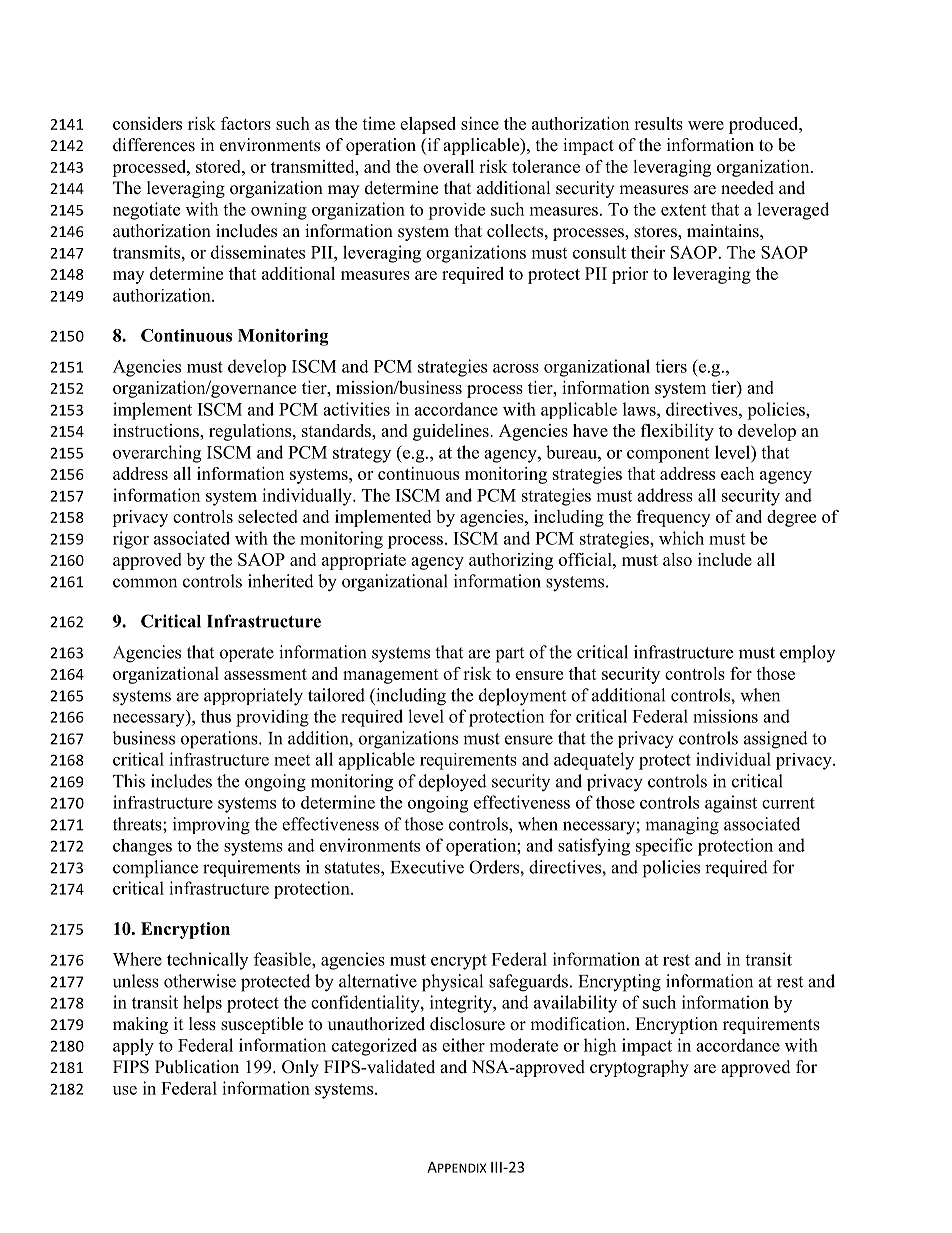 Image resolution: width=952 pixels, height=1233 pixels. Describe the element at coordinates (216, 716) in the screenshot. I see `thus` at that location.
